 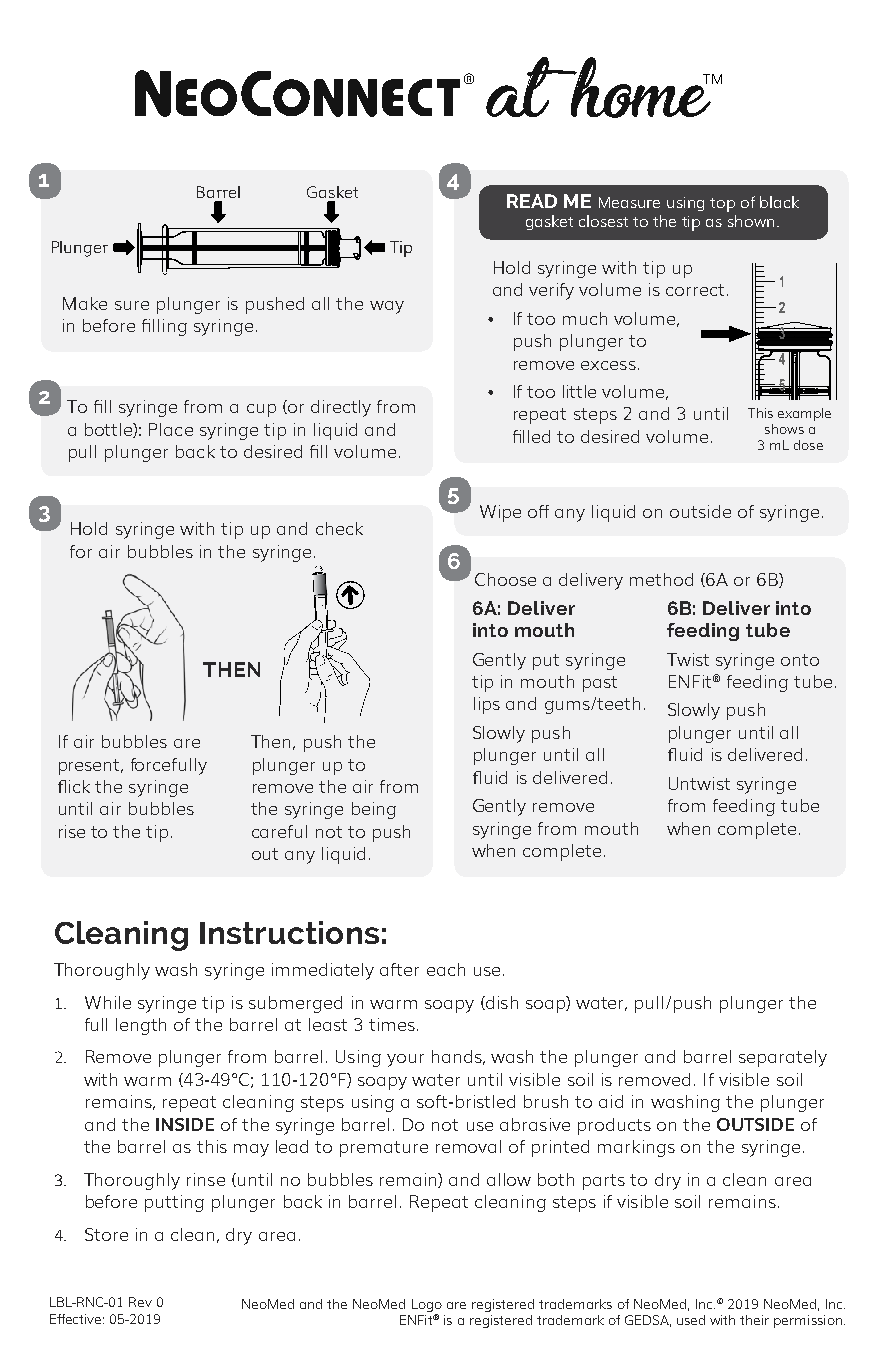 I want to click on check, so click(x=339, y=528).
